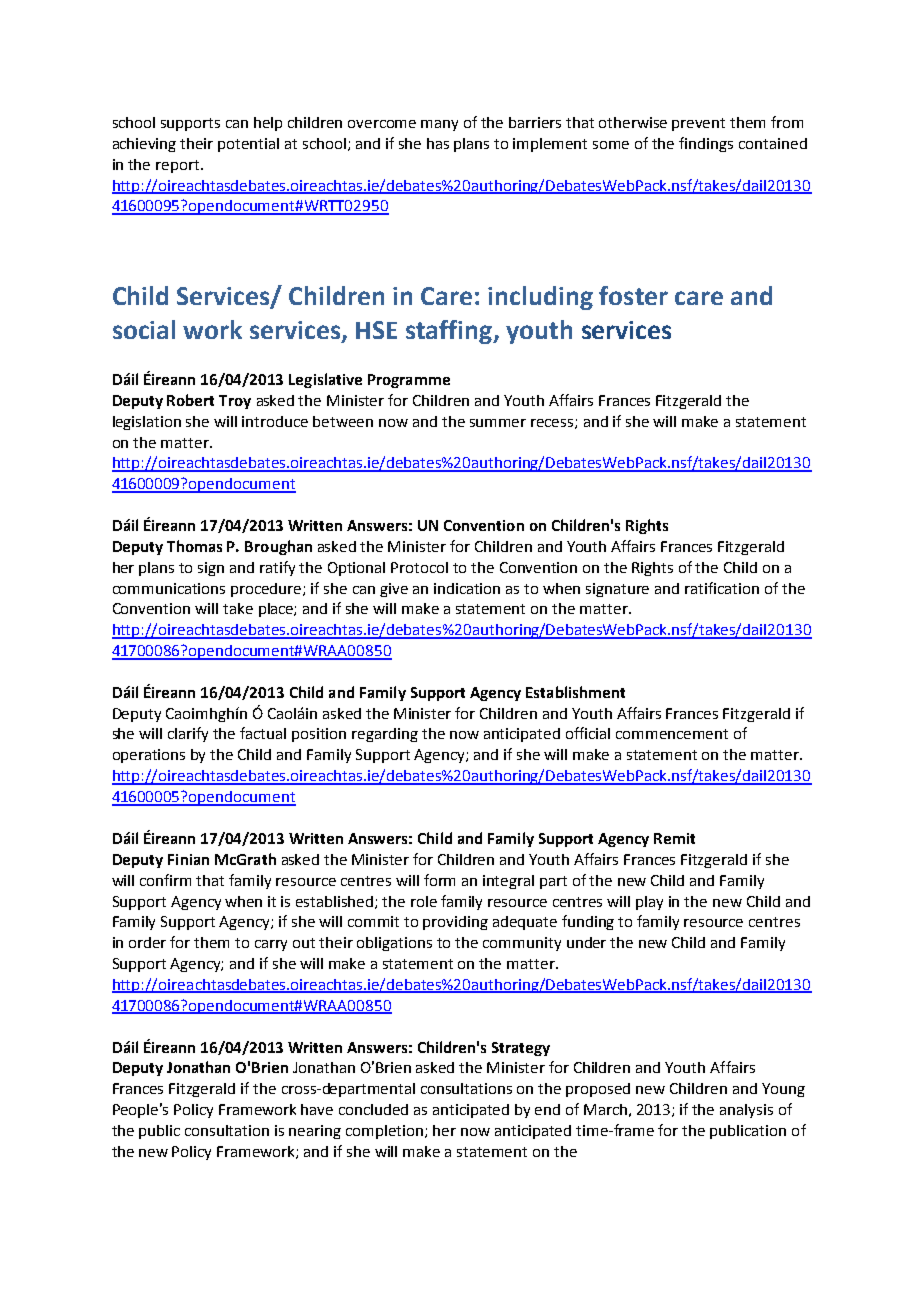 This screenshot has height=1308, width=924. Describe the element at coordinates (275, 421) in the screenshot. I see `introduce` at that location.
